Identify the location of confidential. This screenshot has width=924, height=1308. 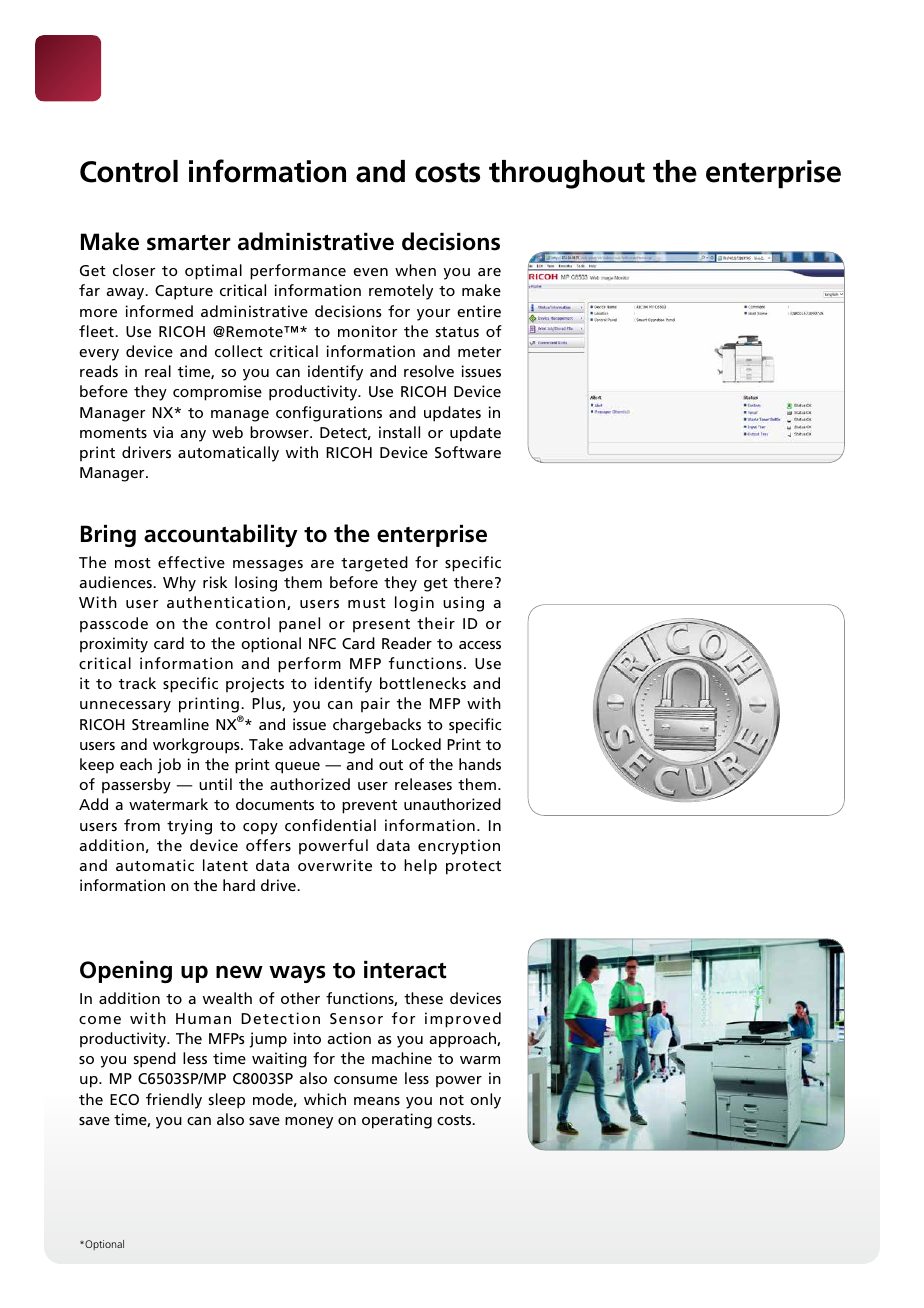
(330, 825).
